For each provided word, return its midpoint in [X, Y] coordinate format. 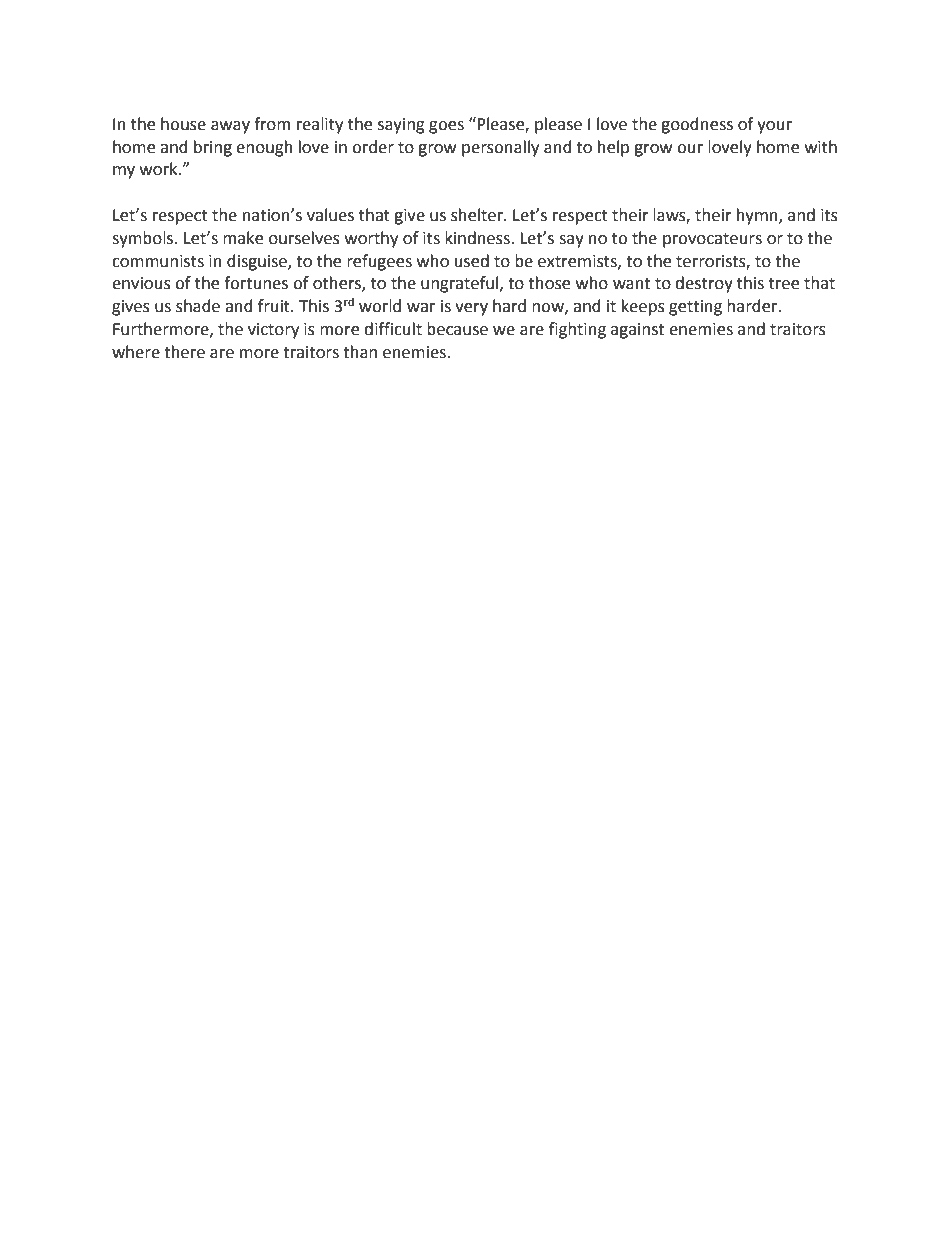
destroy [704, 284]
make [243, 238]
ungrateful [461, 284]
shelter [478, 215]
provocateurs [712, 240]
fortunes [256, 283]
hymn [758, 216]
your [774, 127]
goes [446, 127]
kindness [478, 238]
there [184, 352]
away [230, 127]
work [160, 169]
